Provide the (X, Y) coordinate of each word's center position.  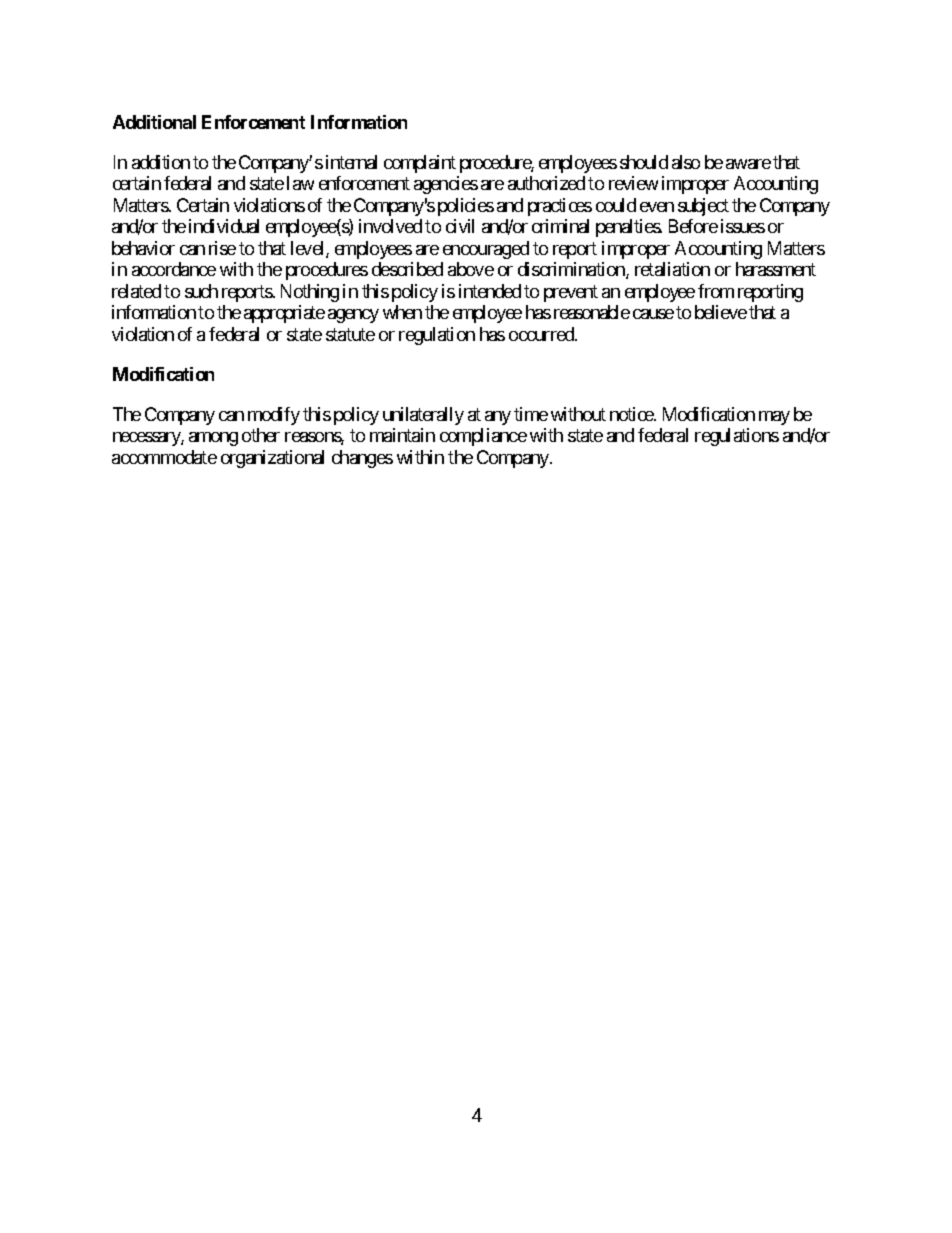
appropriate (284, 314)
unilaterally (423, 416)
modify (274, 416)
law (300, 183)
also (686, 162)
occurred (542, 334)
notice (632, 414)
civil (460, 226)
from (716, 291)
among (213, 439)
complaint (420, 164)
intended (490, 291)
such (201, 291)
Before (693, 226)
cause (653, 314)
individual (224, 226)
